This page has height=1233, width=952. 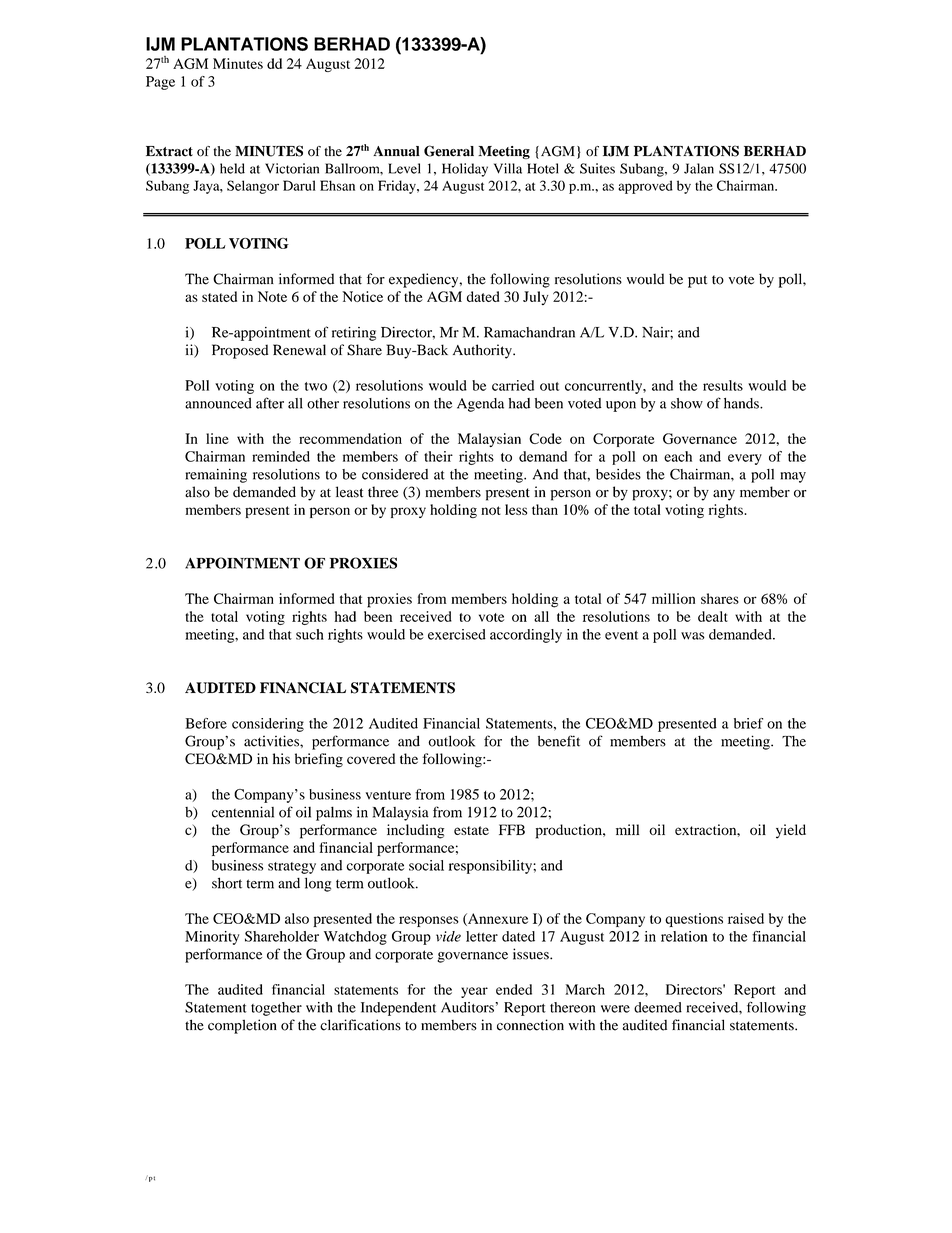 I want to click on estate, so click(x=471, y=830).
